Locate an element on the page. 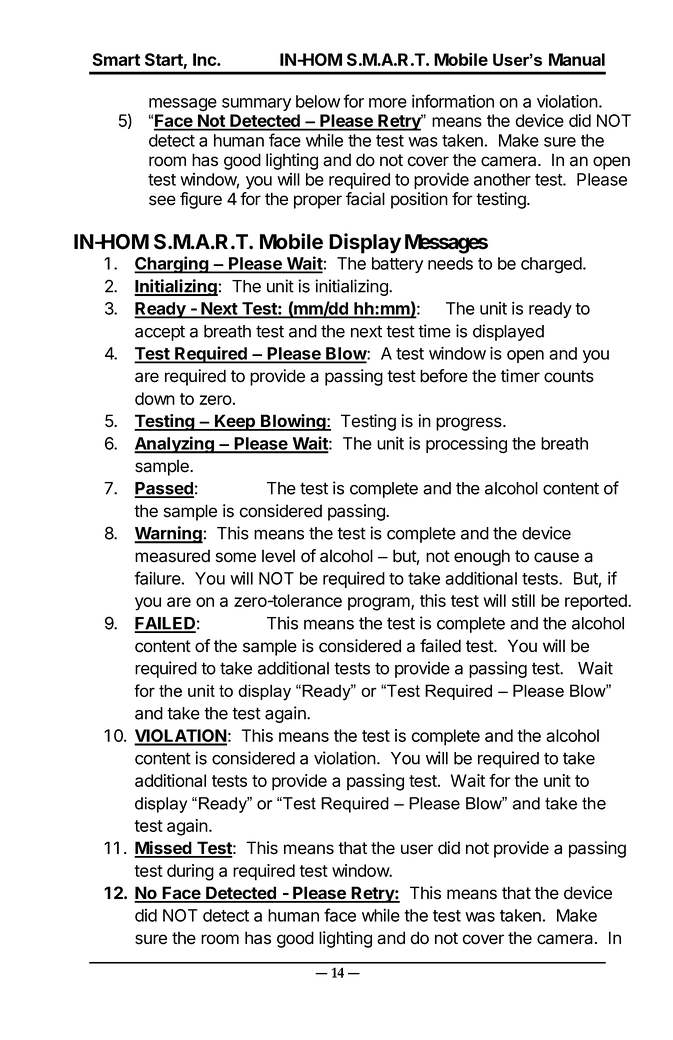 The height and width of the image is (1040, 673). still is located at coordinates (523, 600).
